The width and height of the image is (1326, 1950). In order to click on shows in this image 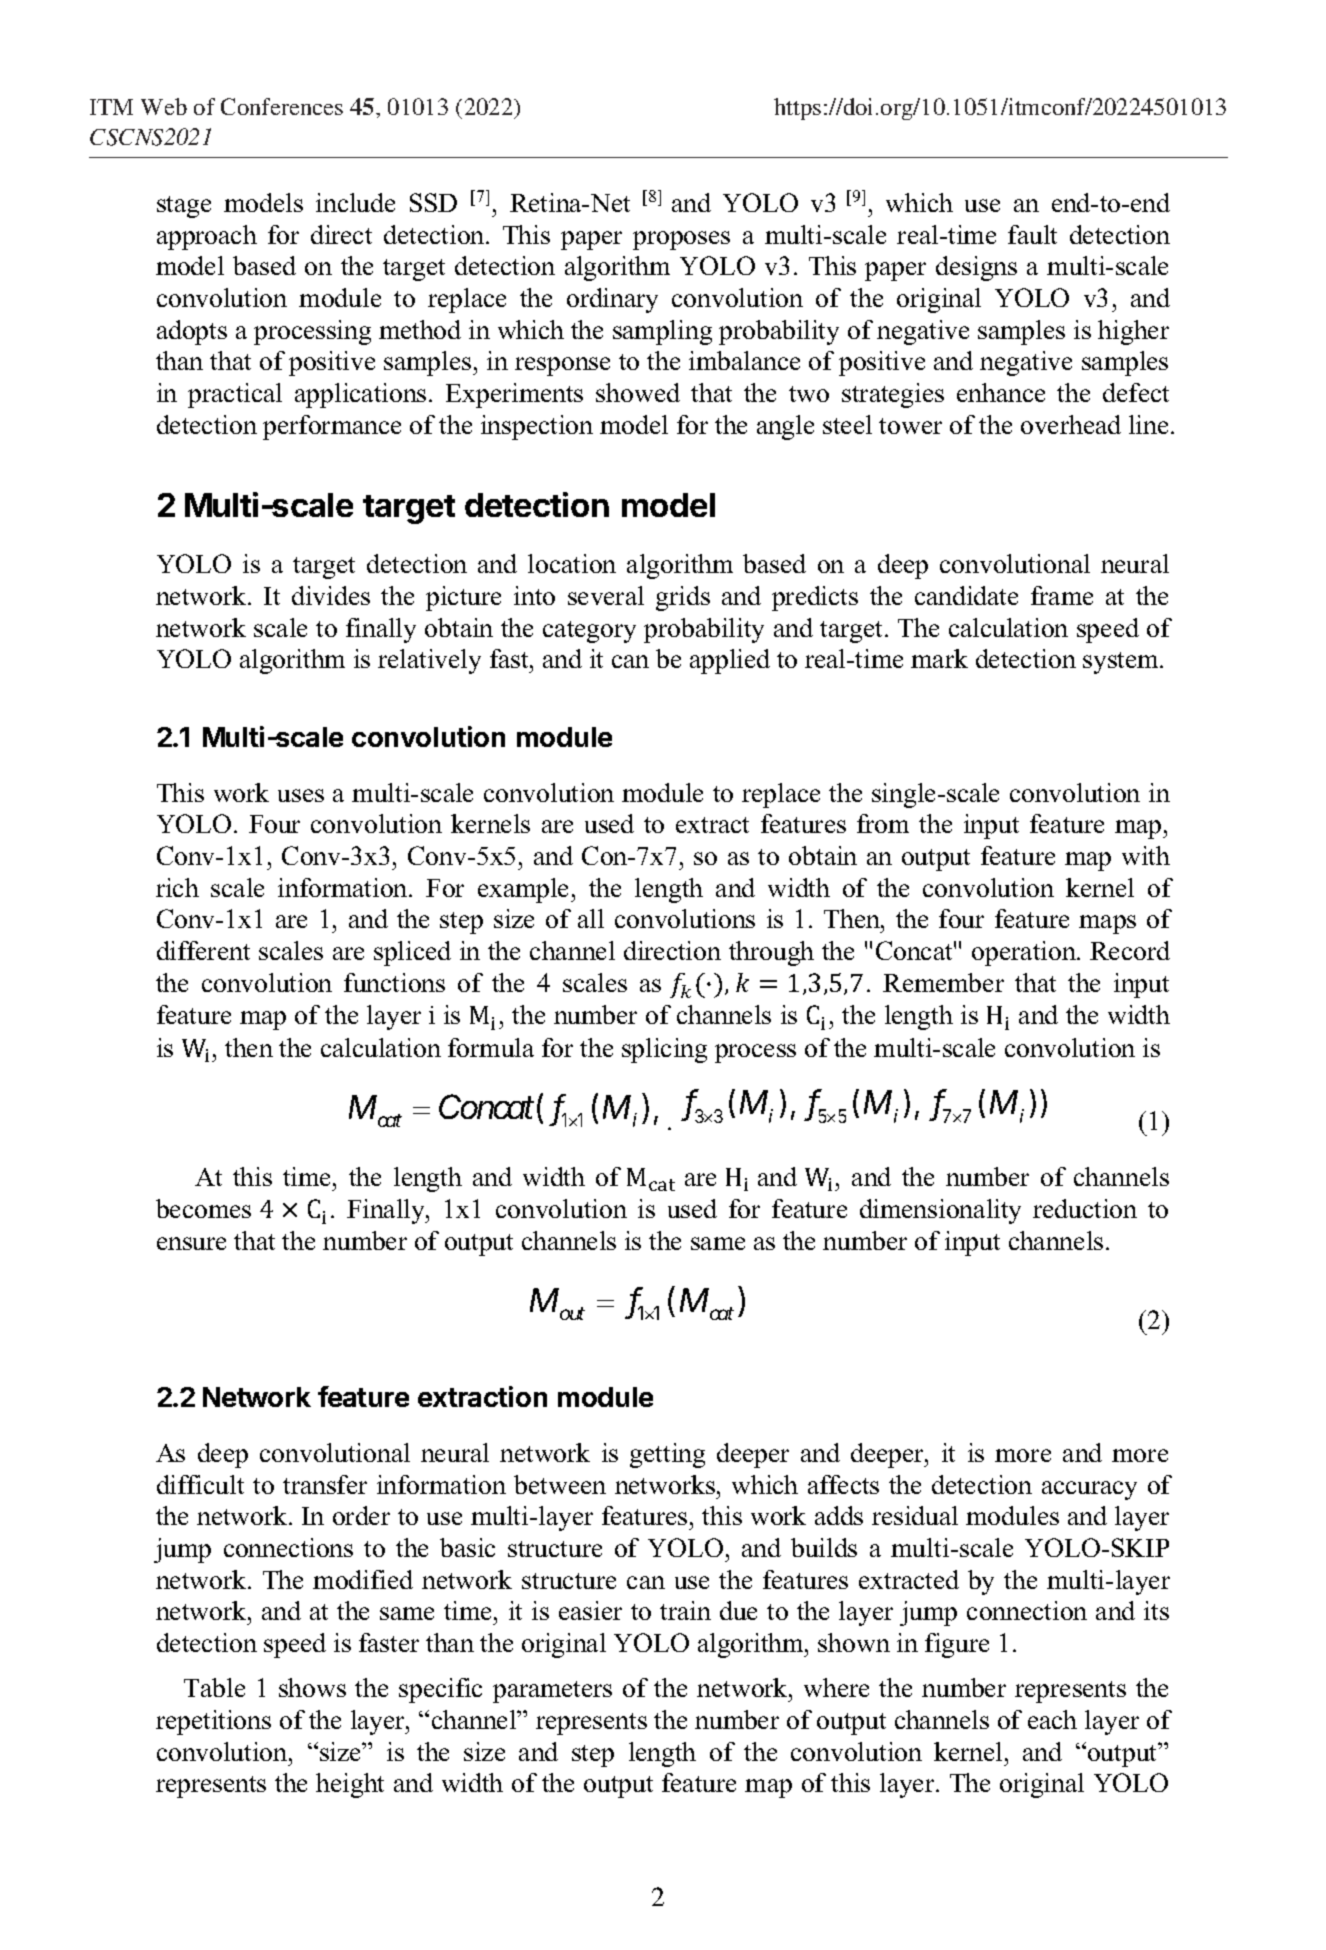, I will do `click(312, 1687)`.
